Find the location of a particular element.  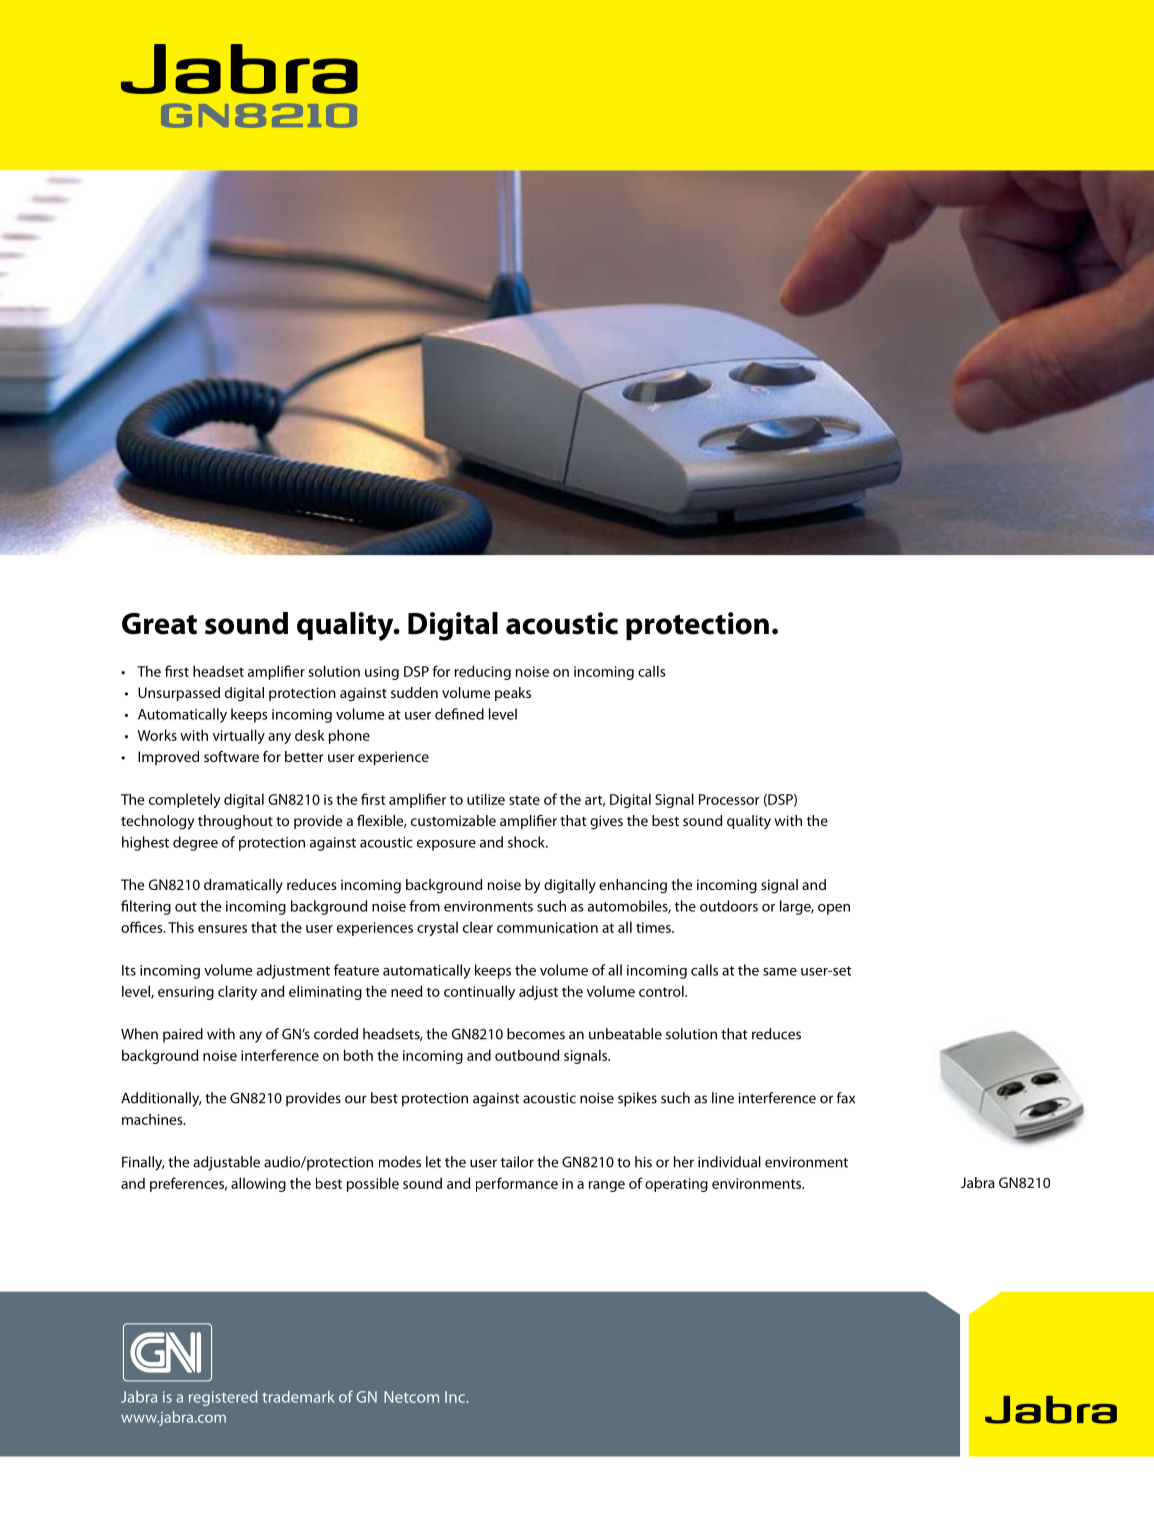

reducing is located at coordinates (483, 672).
